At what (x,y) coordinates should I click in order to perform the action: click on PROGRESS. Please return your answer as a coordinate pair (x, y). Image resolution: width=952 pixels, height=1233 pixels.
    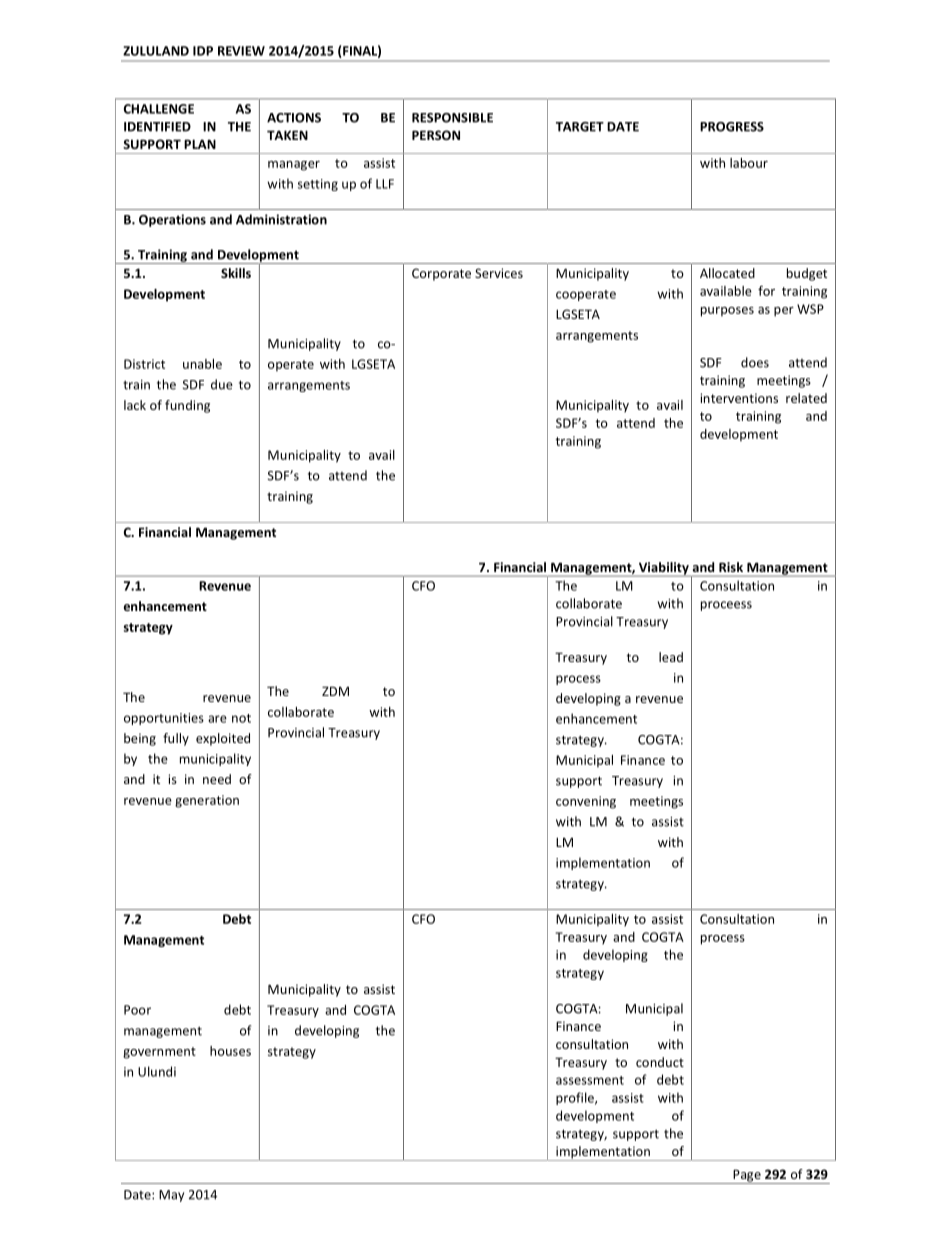
    Looking at the image, I should click on (732, 127).
